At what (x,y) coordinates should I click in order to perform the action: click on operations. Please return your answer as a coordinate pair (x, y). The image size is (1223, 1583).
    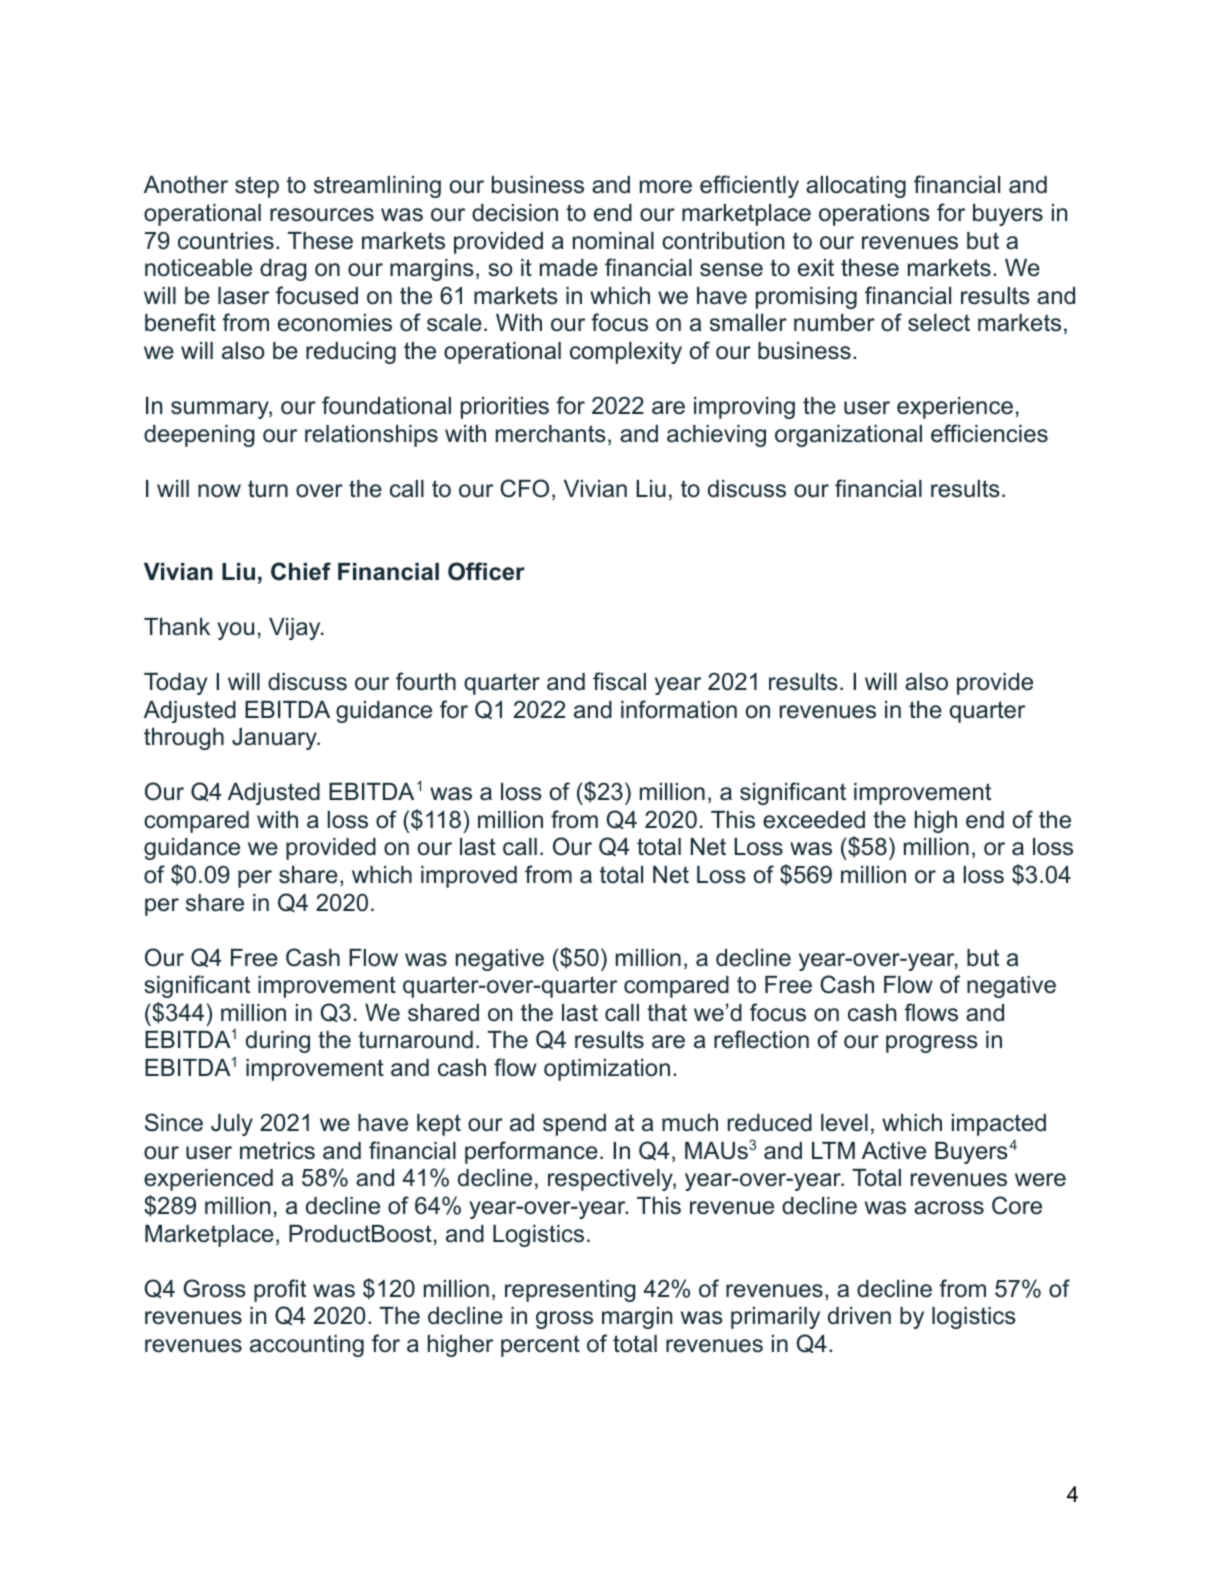
    Looking at the image, I should click on (874, 215).
